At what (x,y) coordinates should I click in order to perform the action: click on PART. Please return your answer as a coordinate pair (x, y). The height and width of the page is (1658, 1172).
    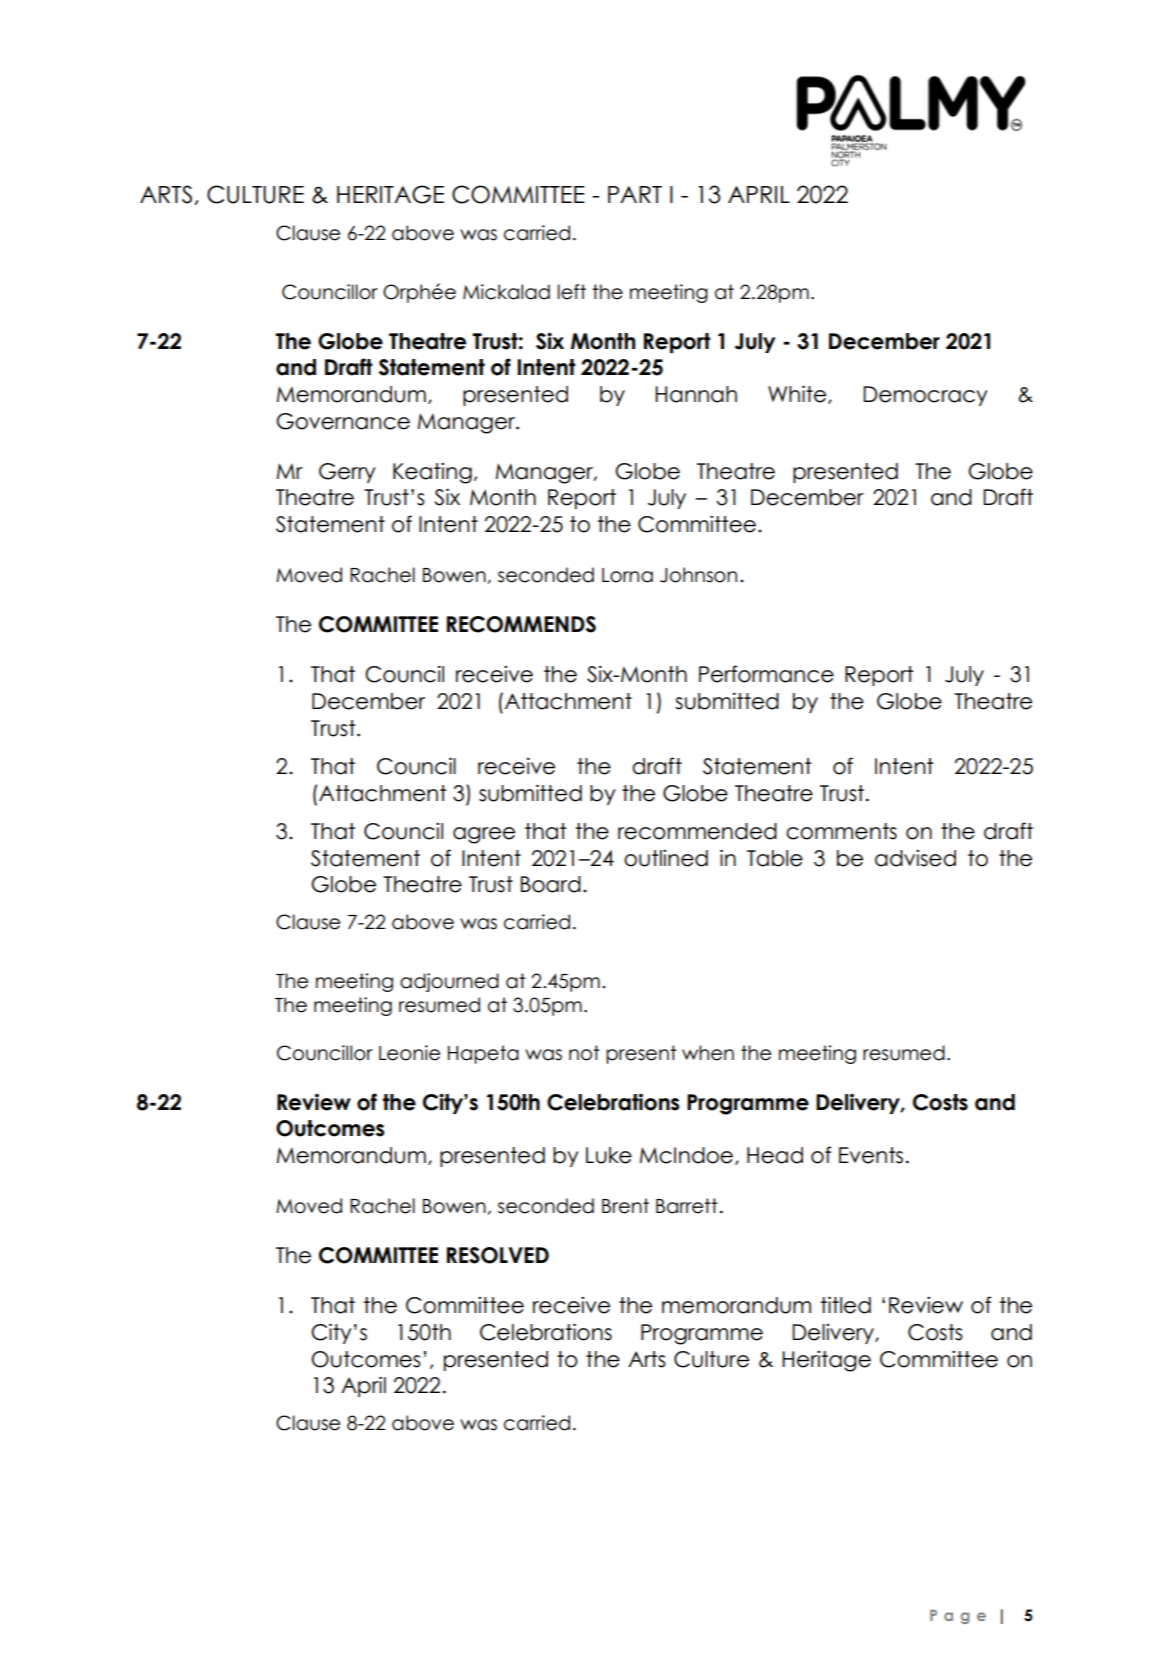
    Looking at the image, I should click on (635, 194).
